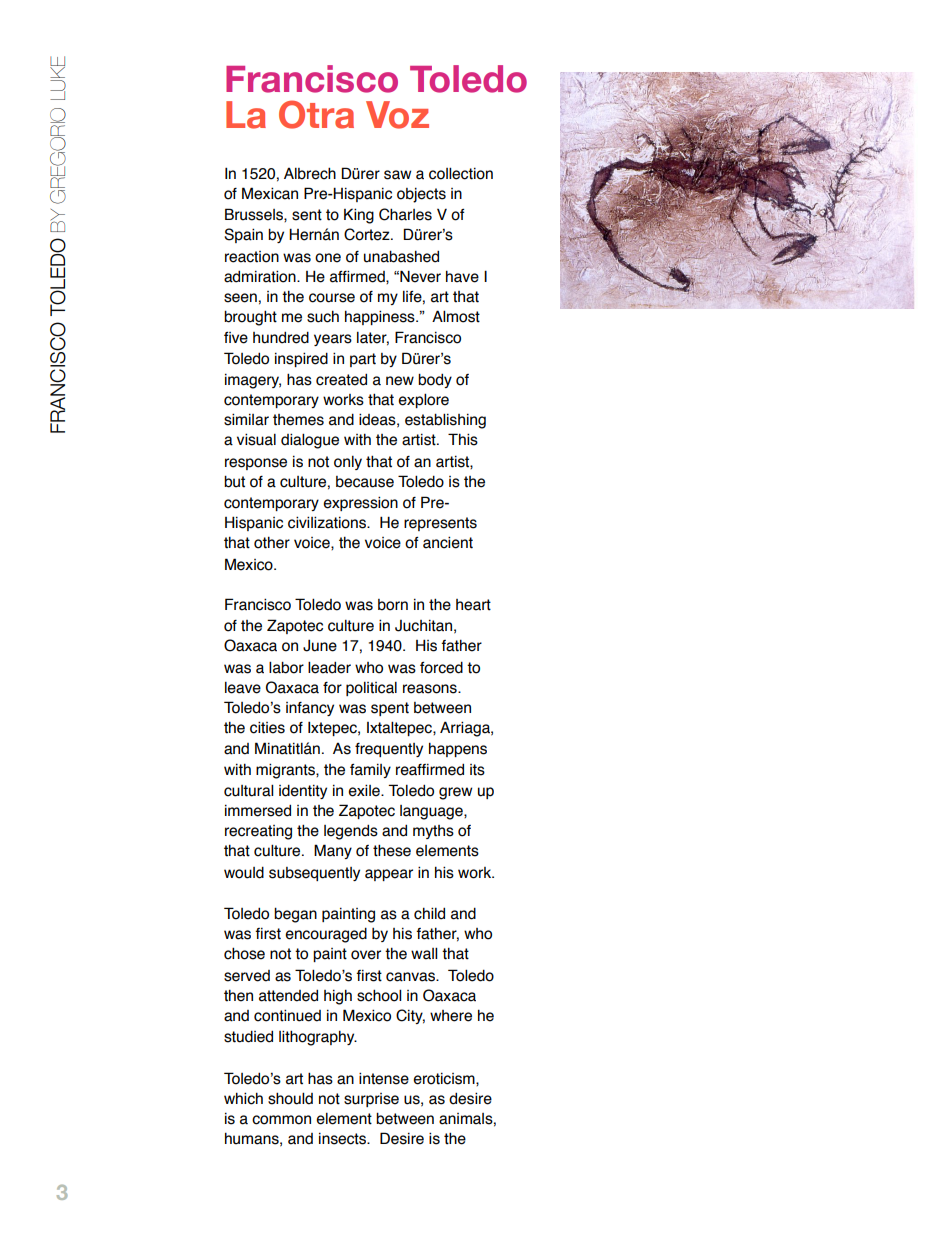 Image resolution: width=952 pixels, height=1233 pixels. What do you see at coordinates (477, 770) in the page?
I see `its` at bounding box center [477, 770].
